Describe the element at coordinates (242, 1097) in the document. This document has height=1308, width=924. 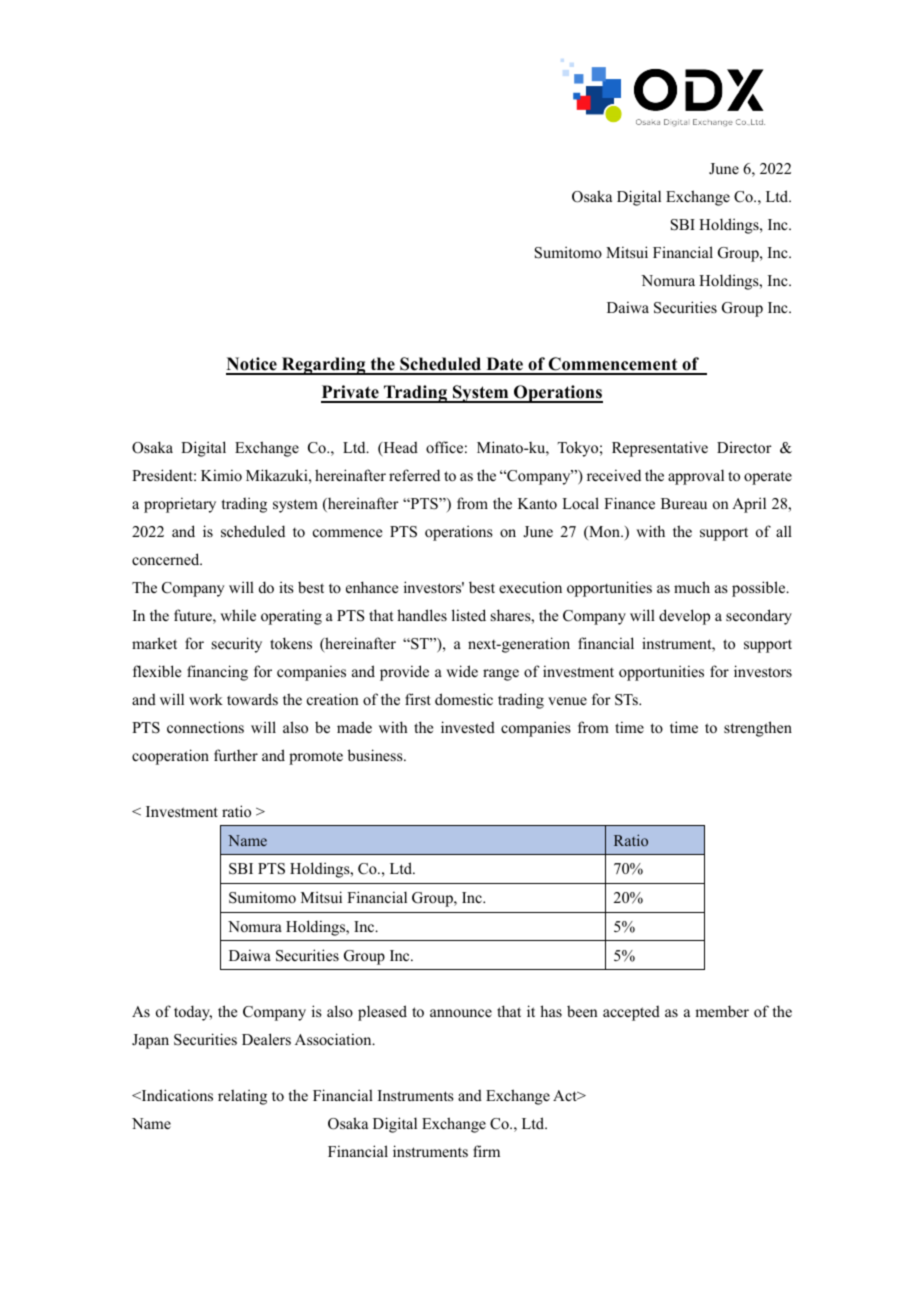
I see `relating` at that location.
